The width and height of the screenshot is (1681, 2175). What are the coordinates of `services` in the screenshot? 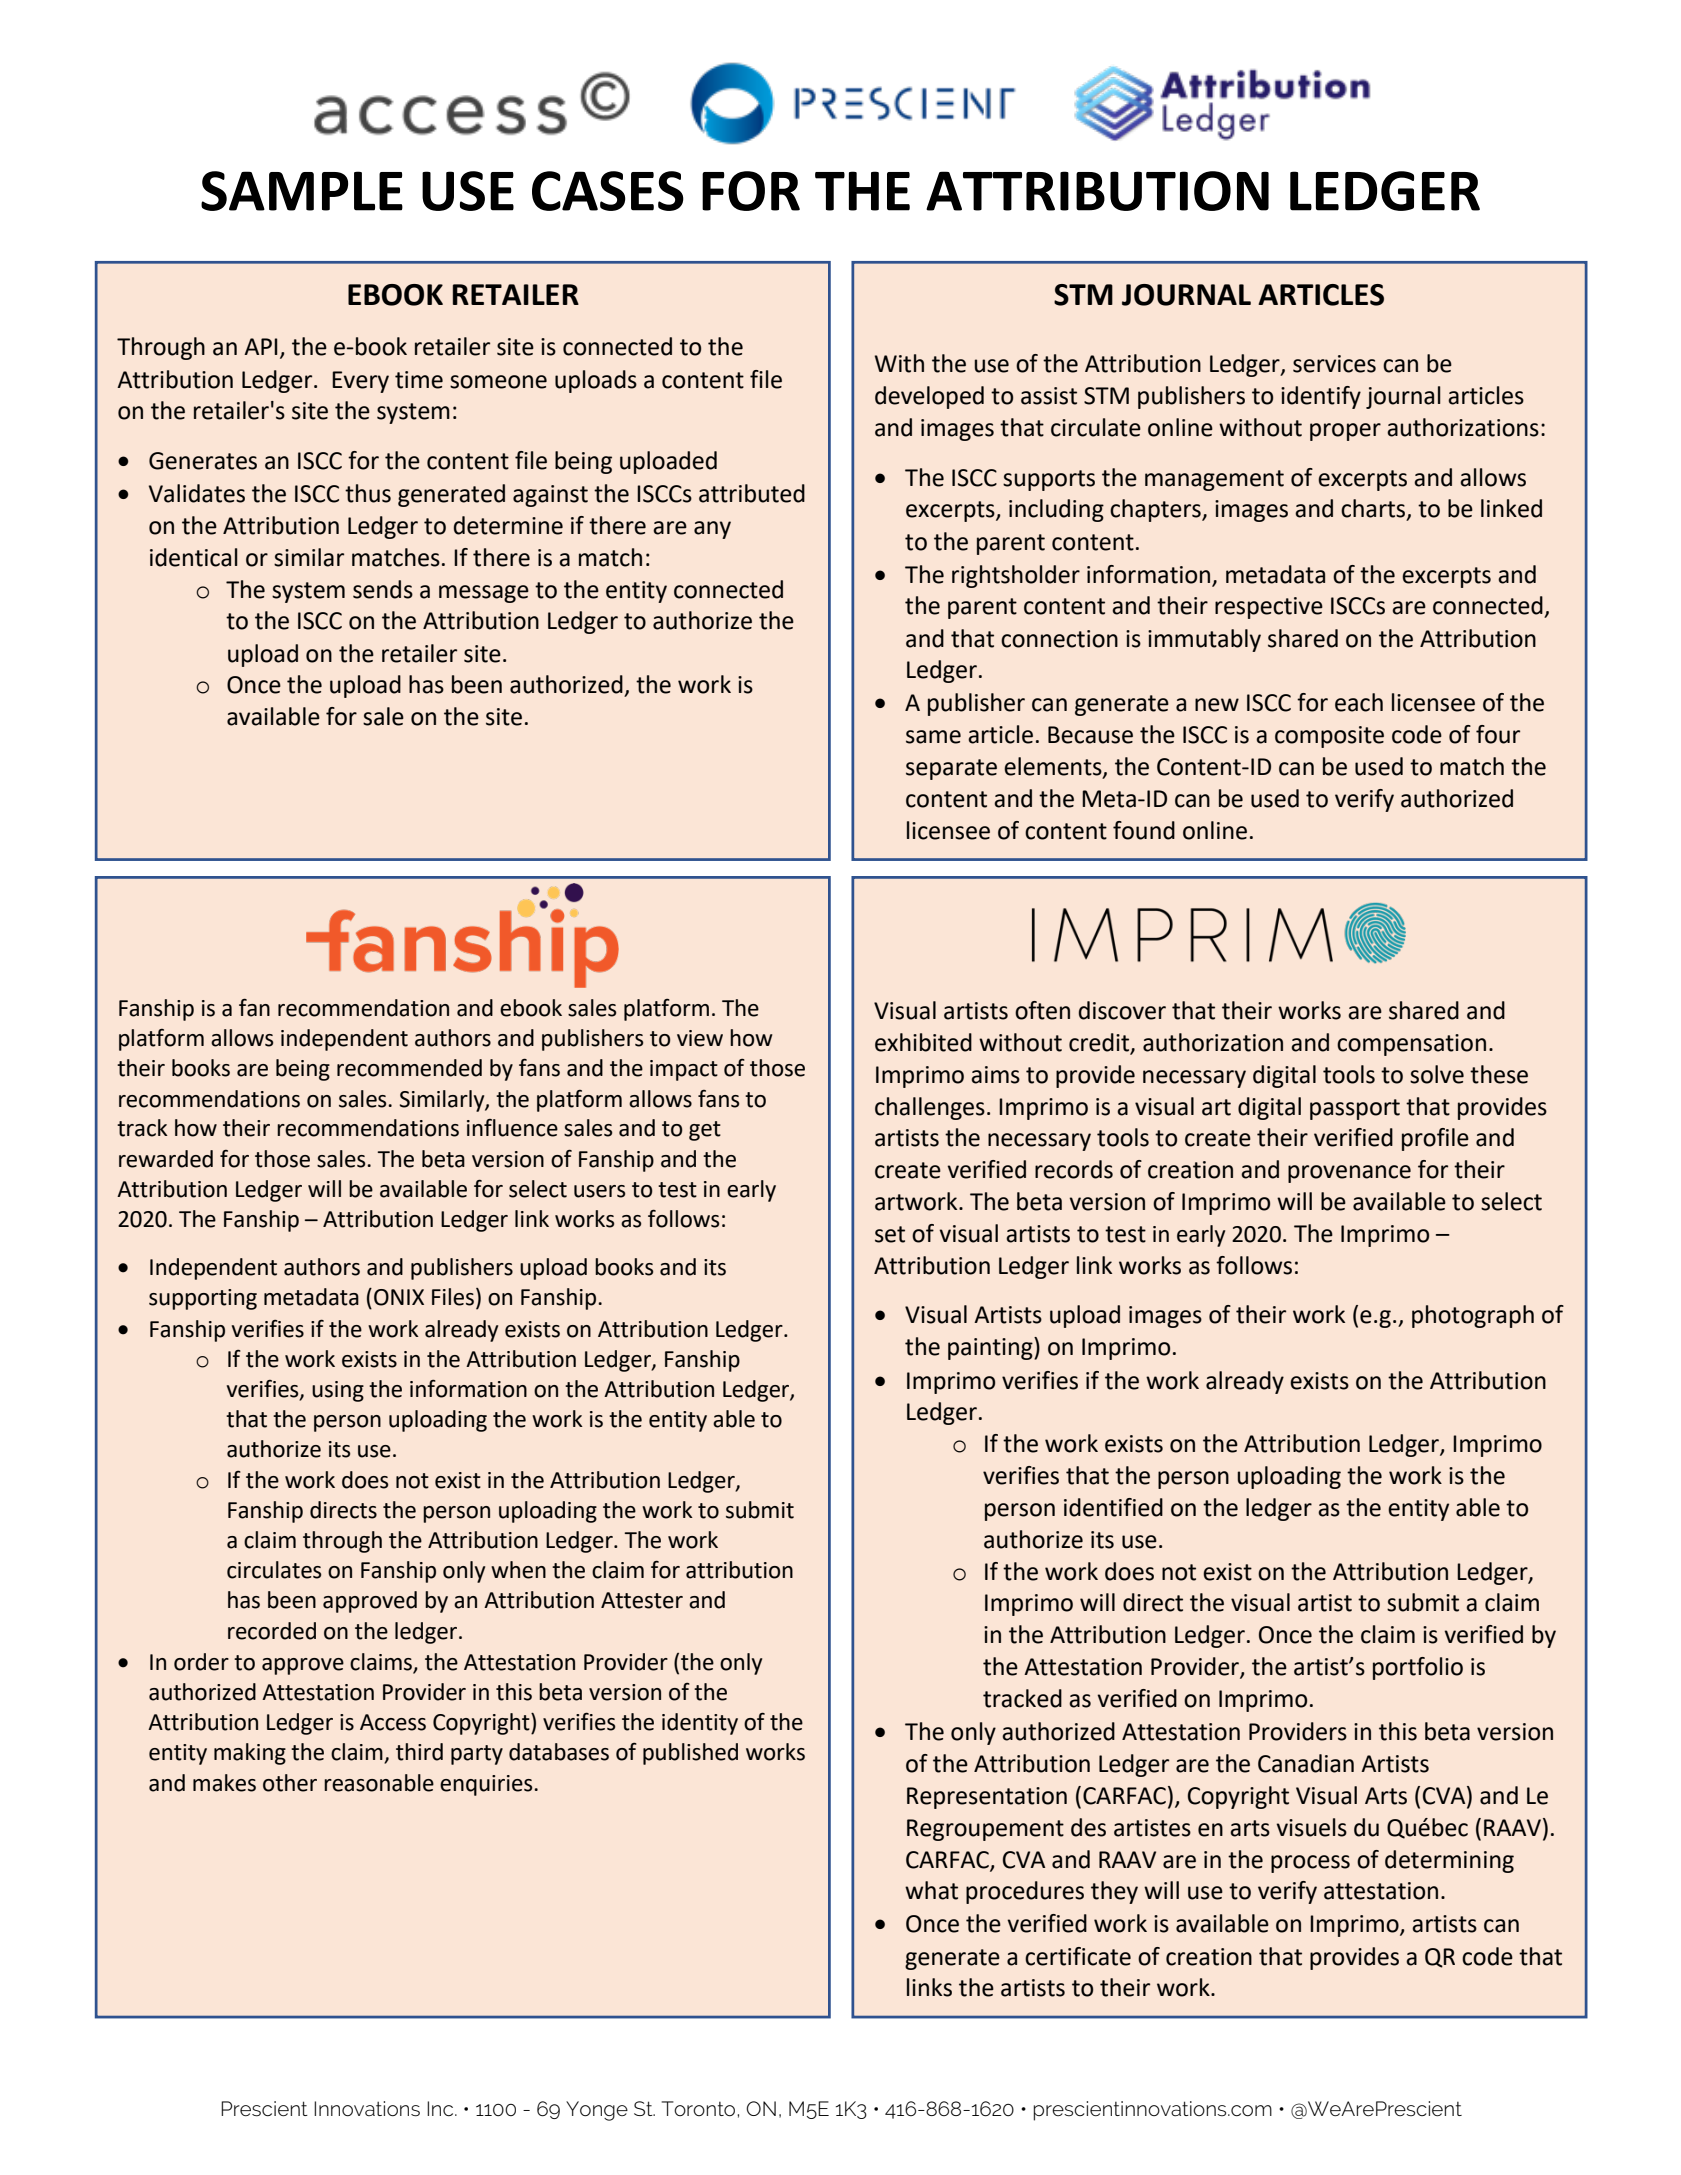 It's located at (1334, 364).
